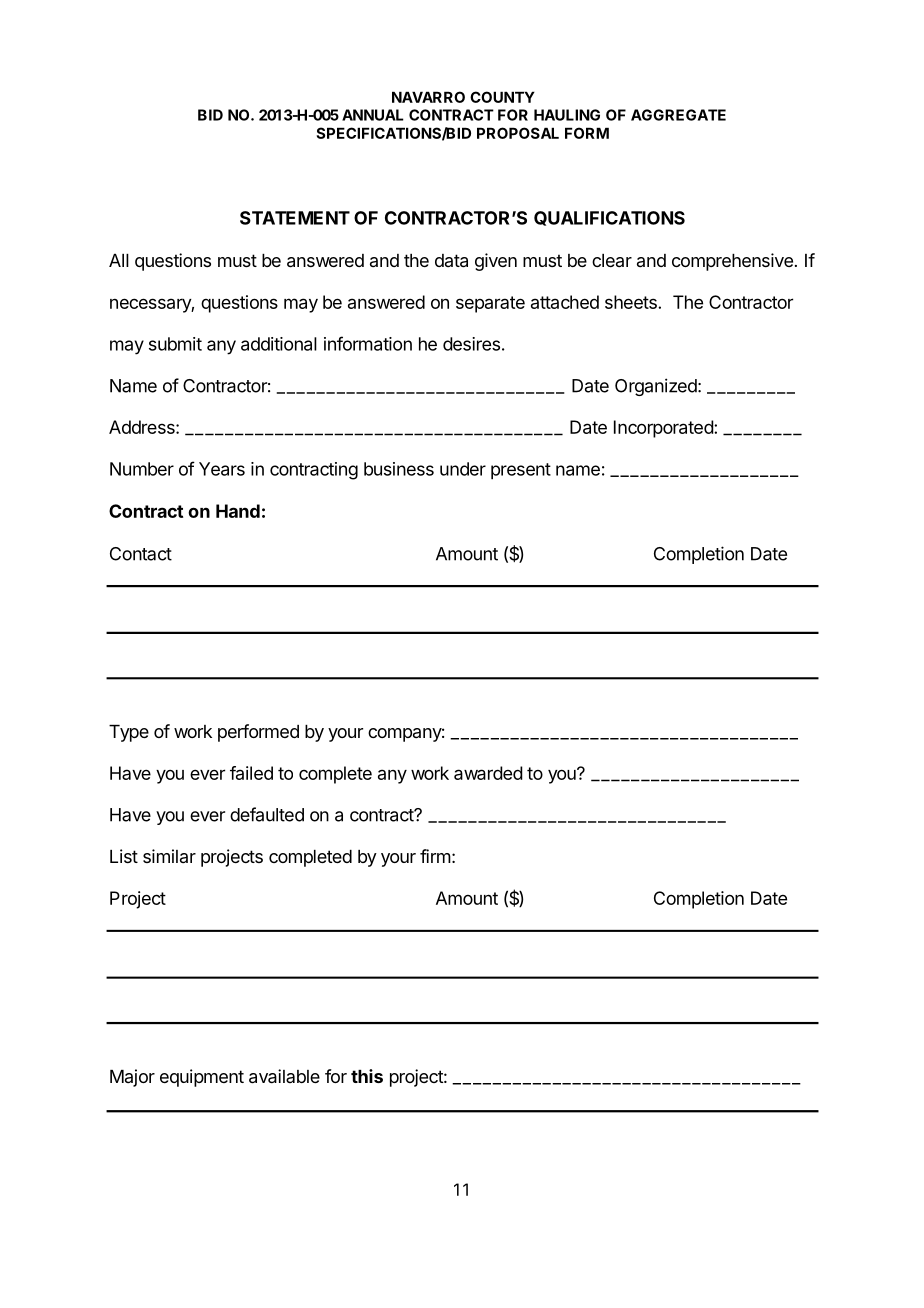 This screenshot has height=1308, width=924. Describe the element at coordinates (678, 115) in the screenshot. I see `AGGREGATE` at that location.
